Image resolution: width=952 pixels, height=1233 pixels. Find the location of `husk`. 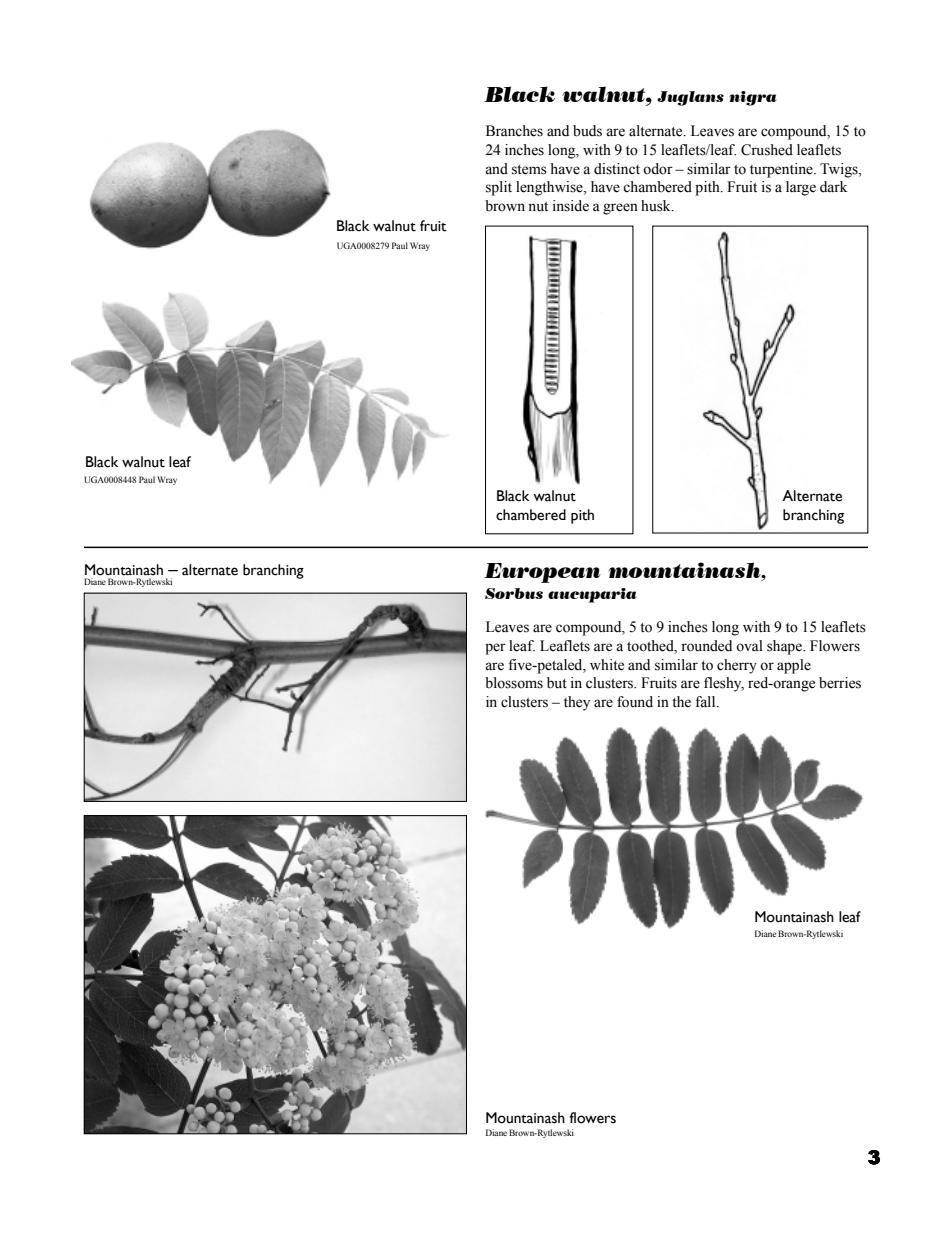

husk is located at coordinates (657, 206).
